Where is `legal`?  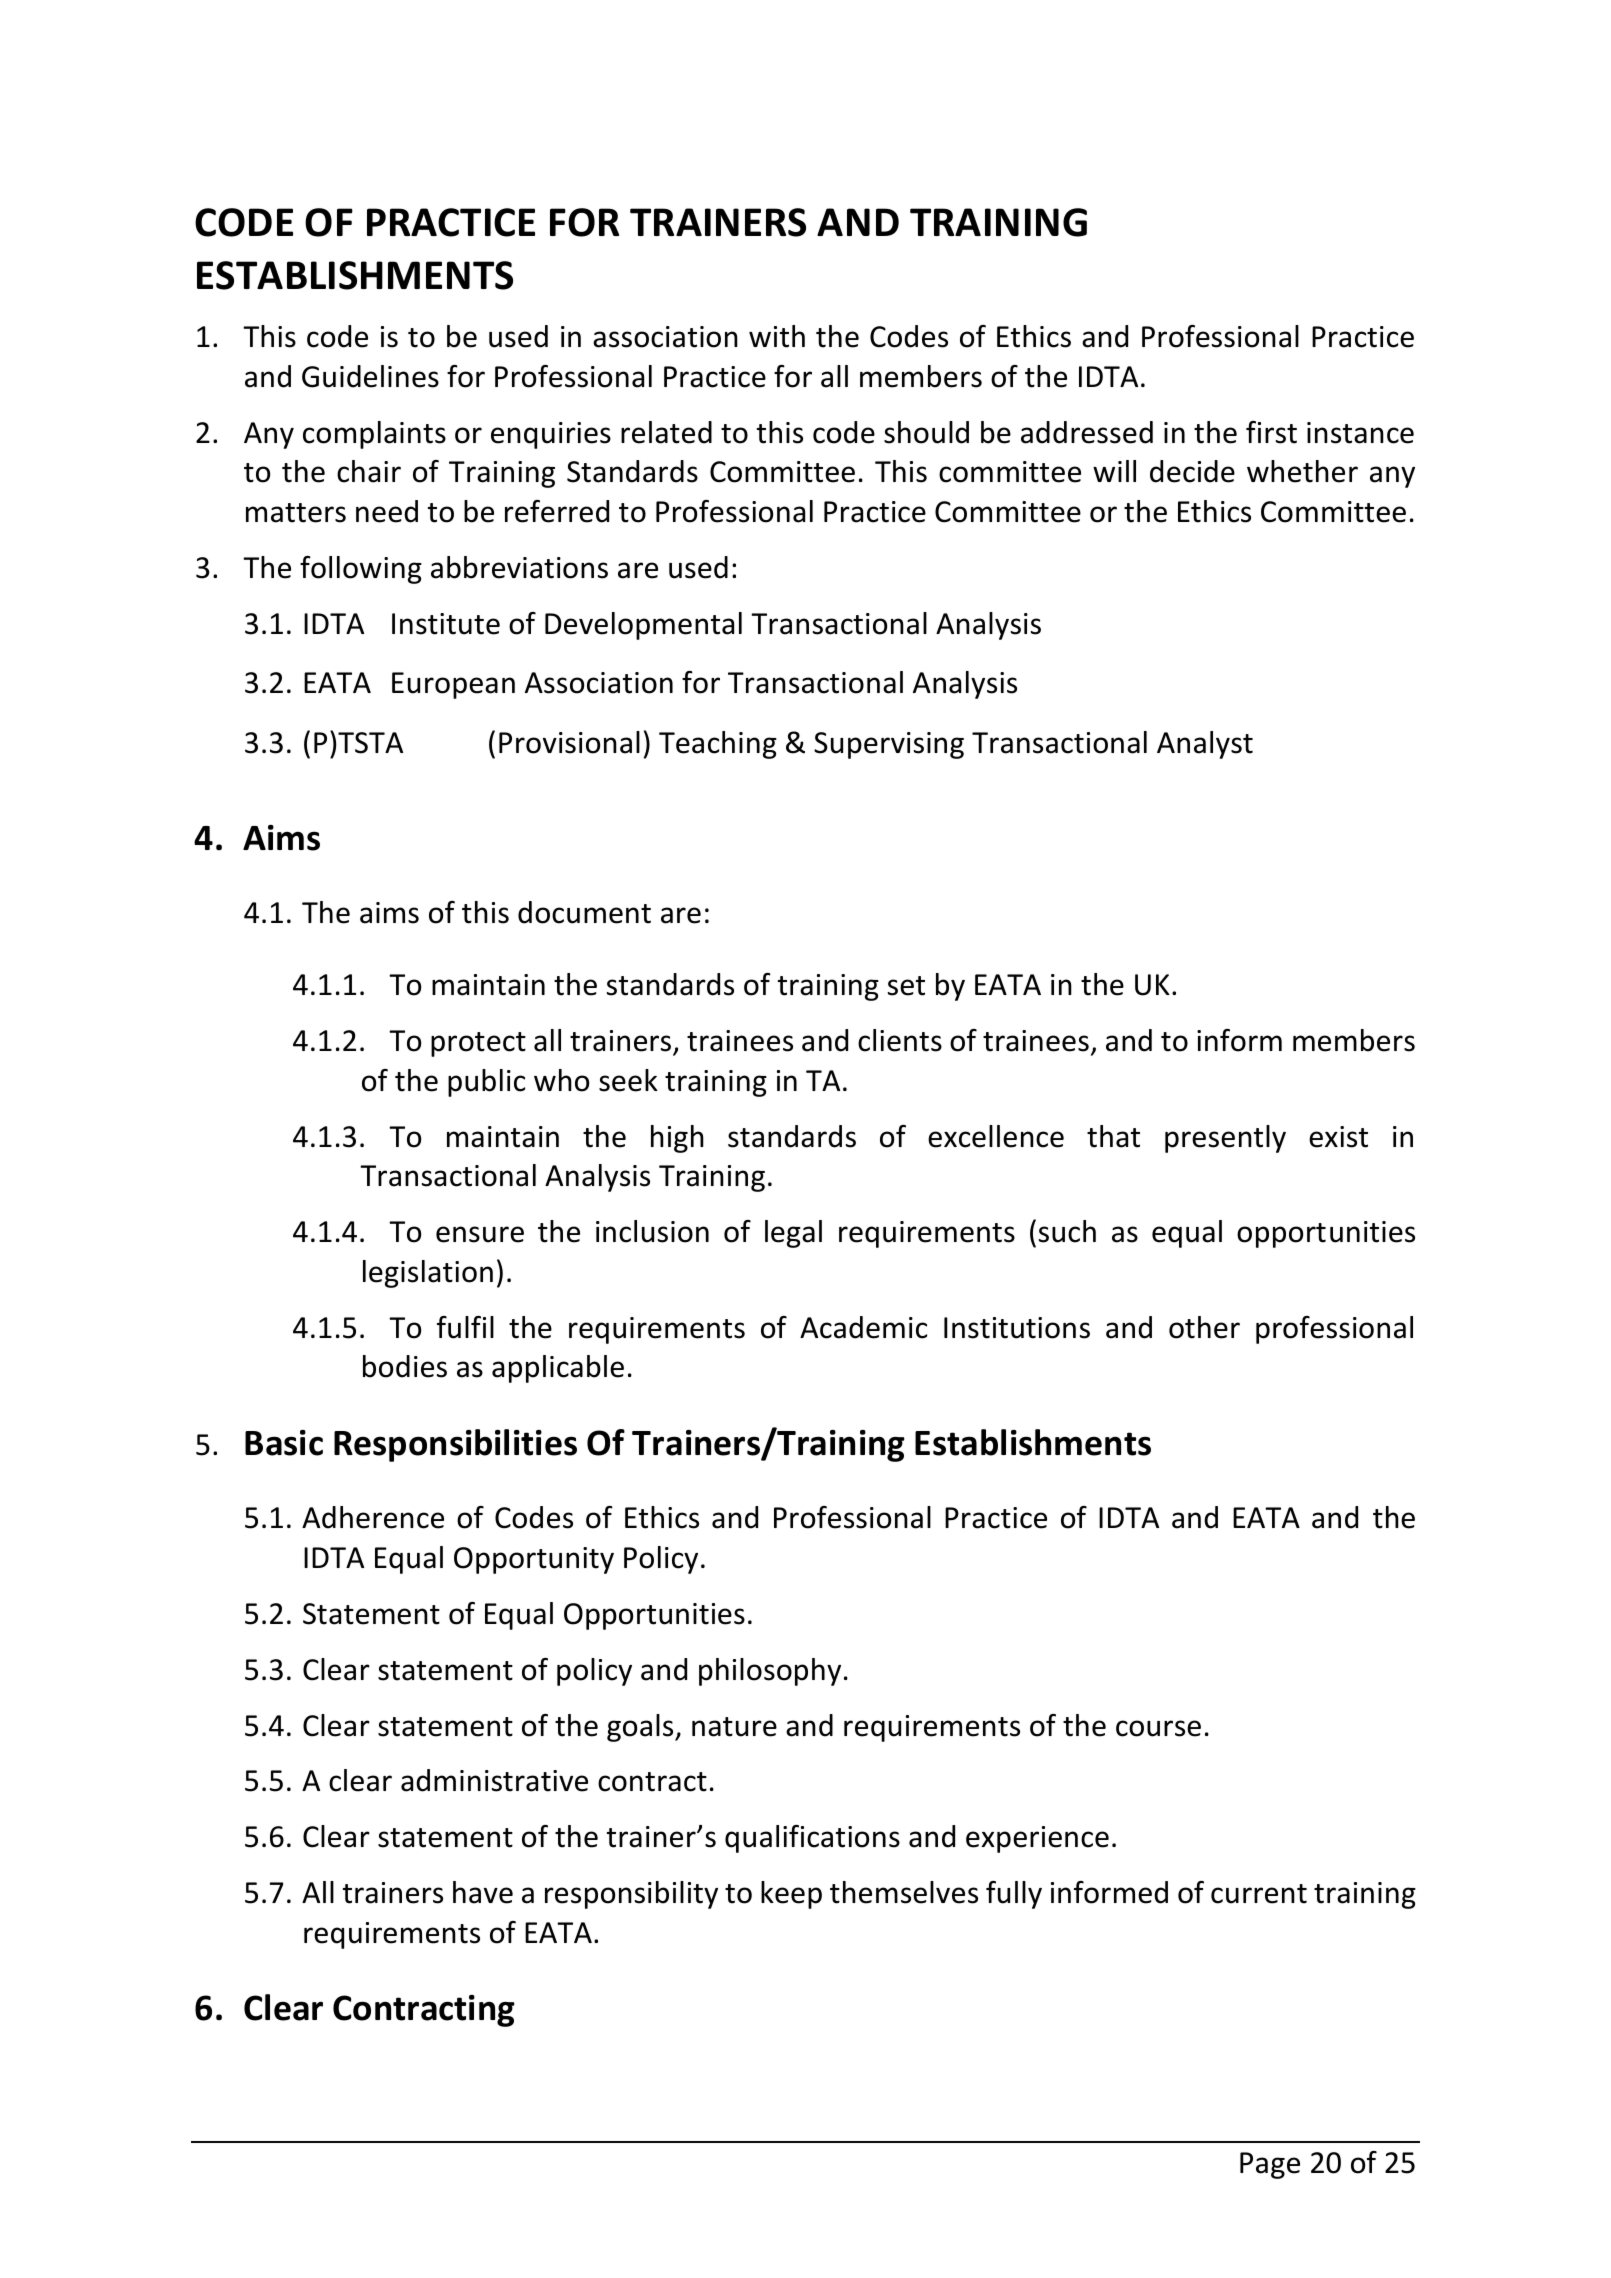 legal is located at coordinates (793, 1234).
